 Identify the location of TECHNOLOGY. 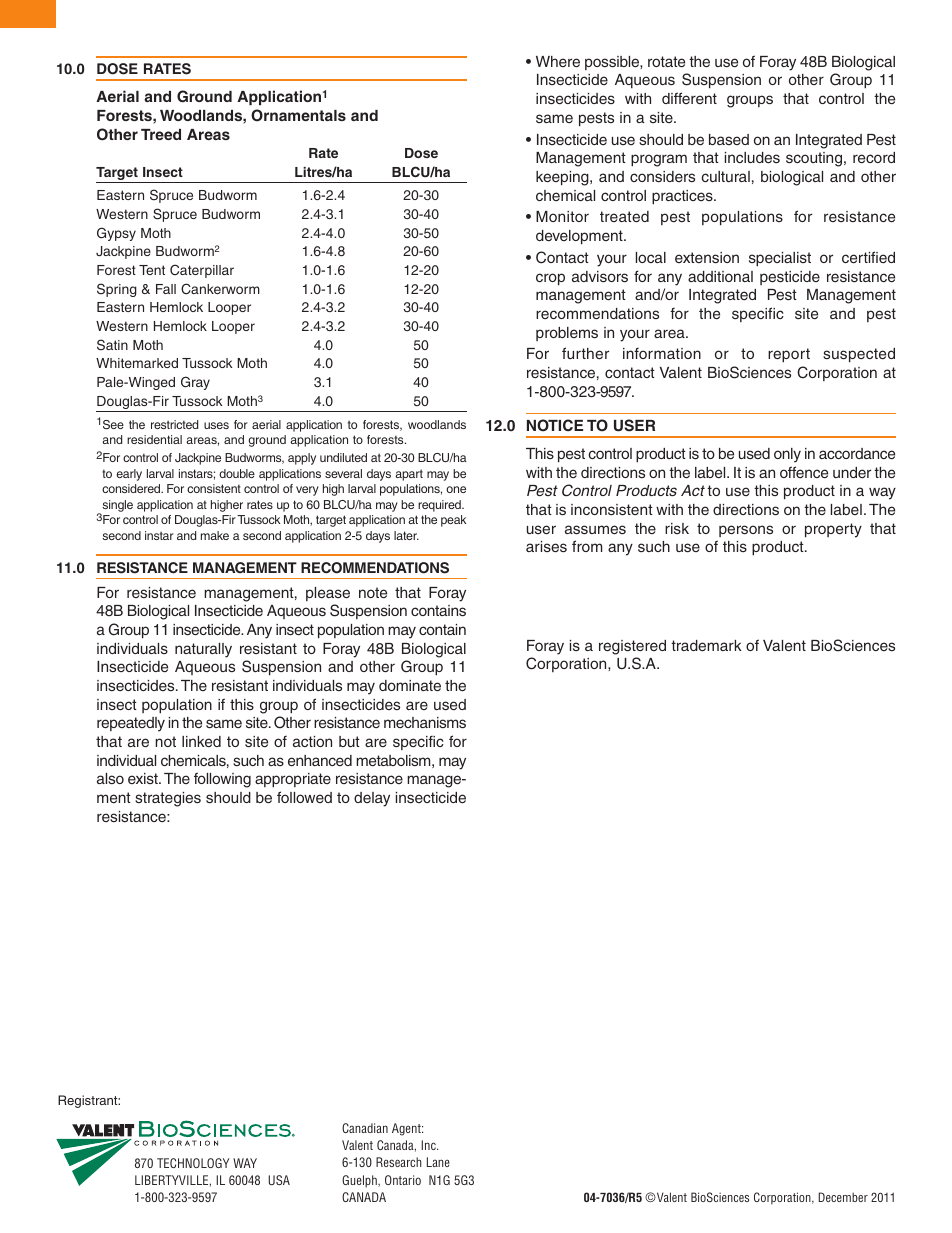
(193, 1163).
